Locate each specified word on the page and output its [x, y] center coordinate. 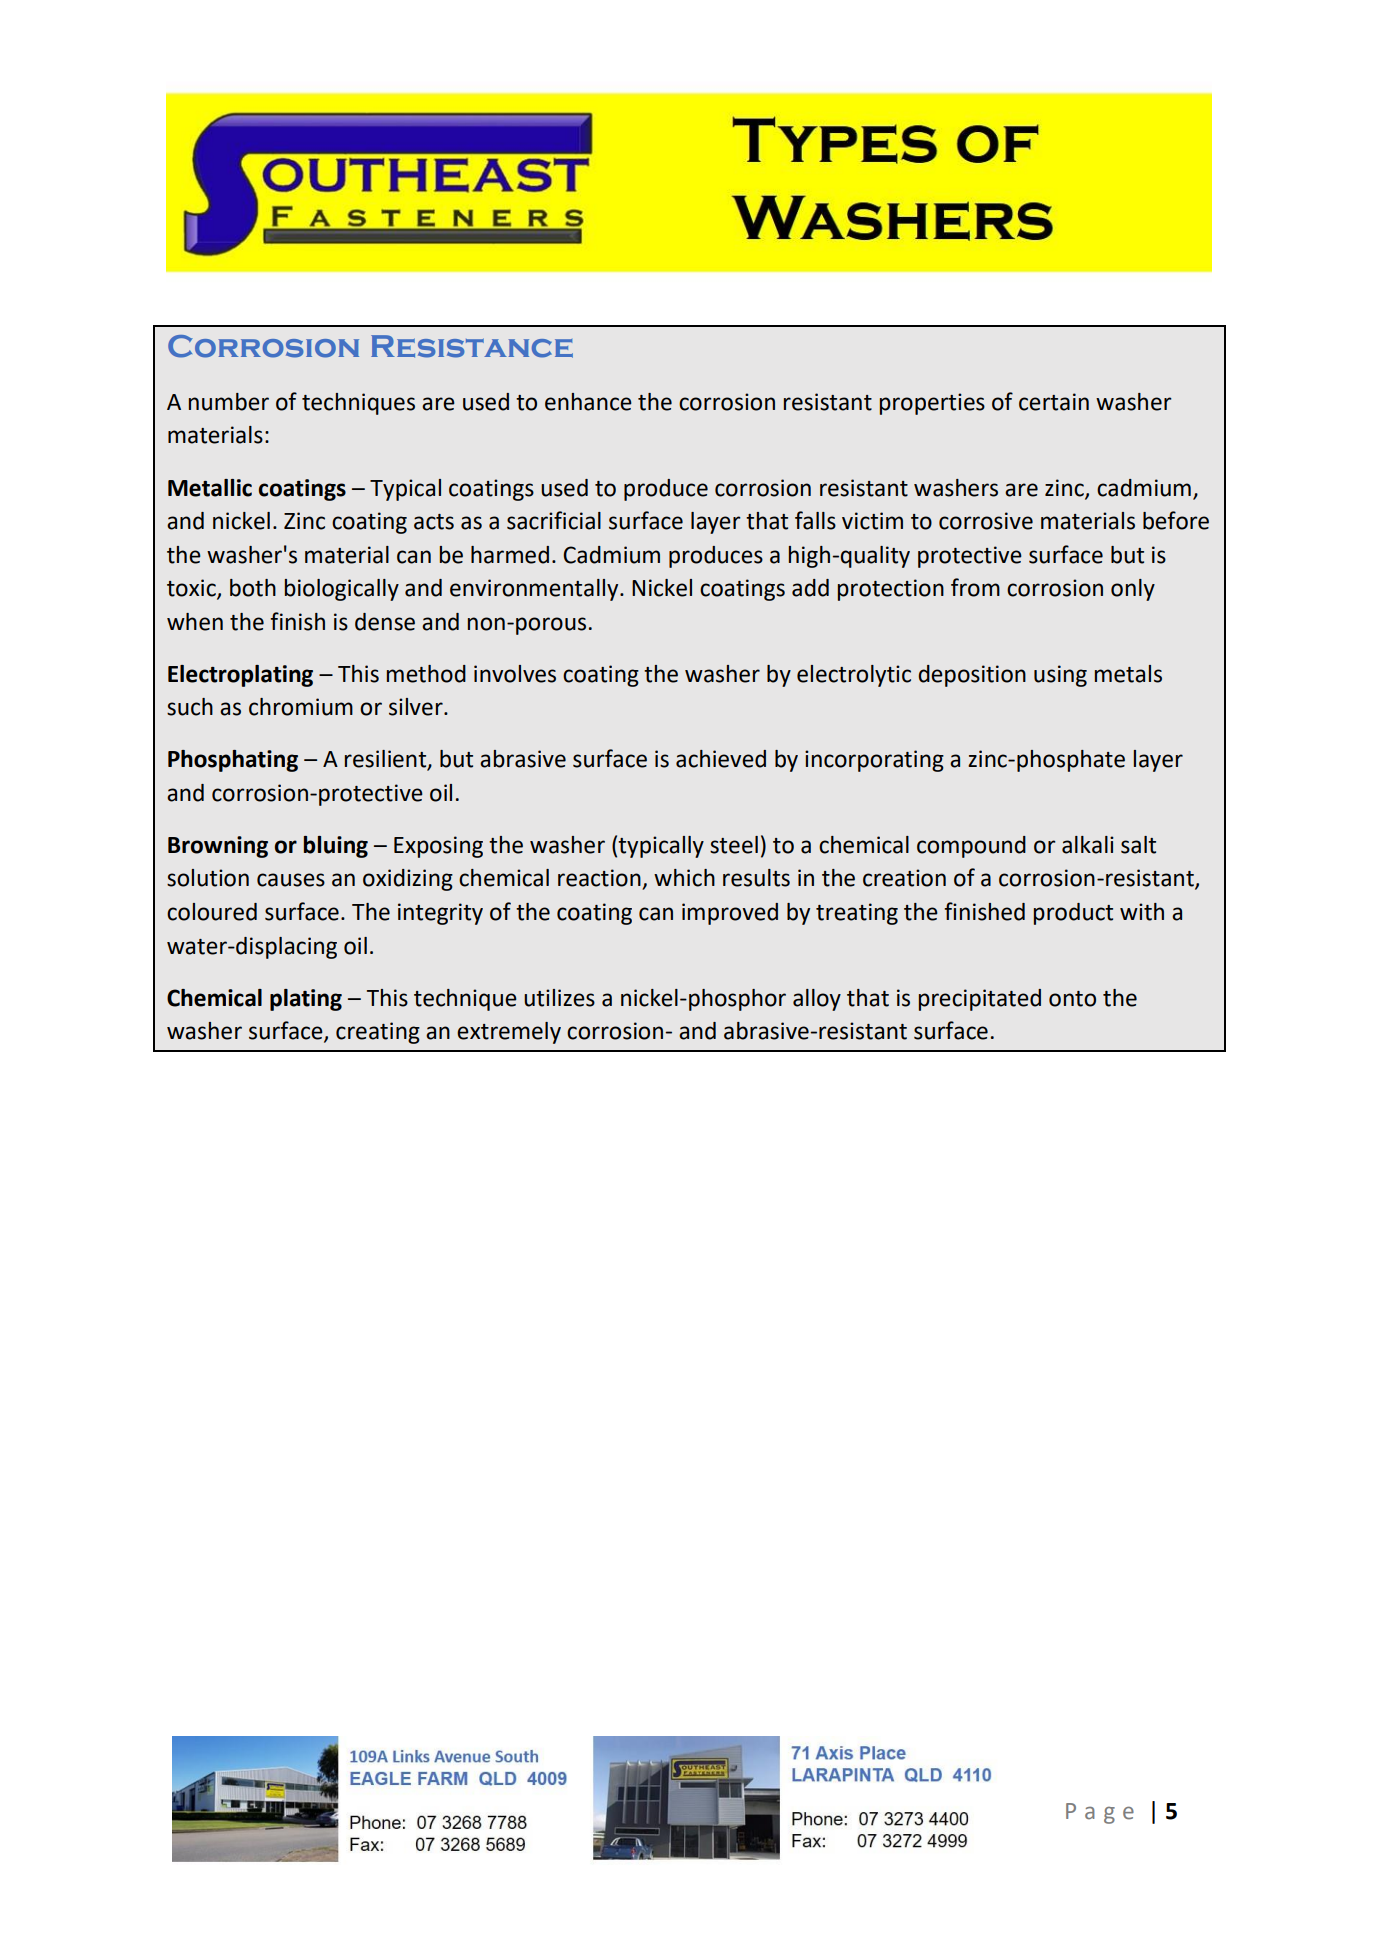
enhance [588, 402]
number [229, 402]
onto [1072, 999]
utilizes [559, 998]
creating [378, 1033]
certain [1054, 402]
